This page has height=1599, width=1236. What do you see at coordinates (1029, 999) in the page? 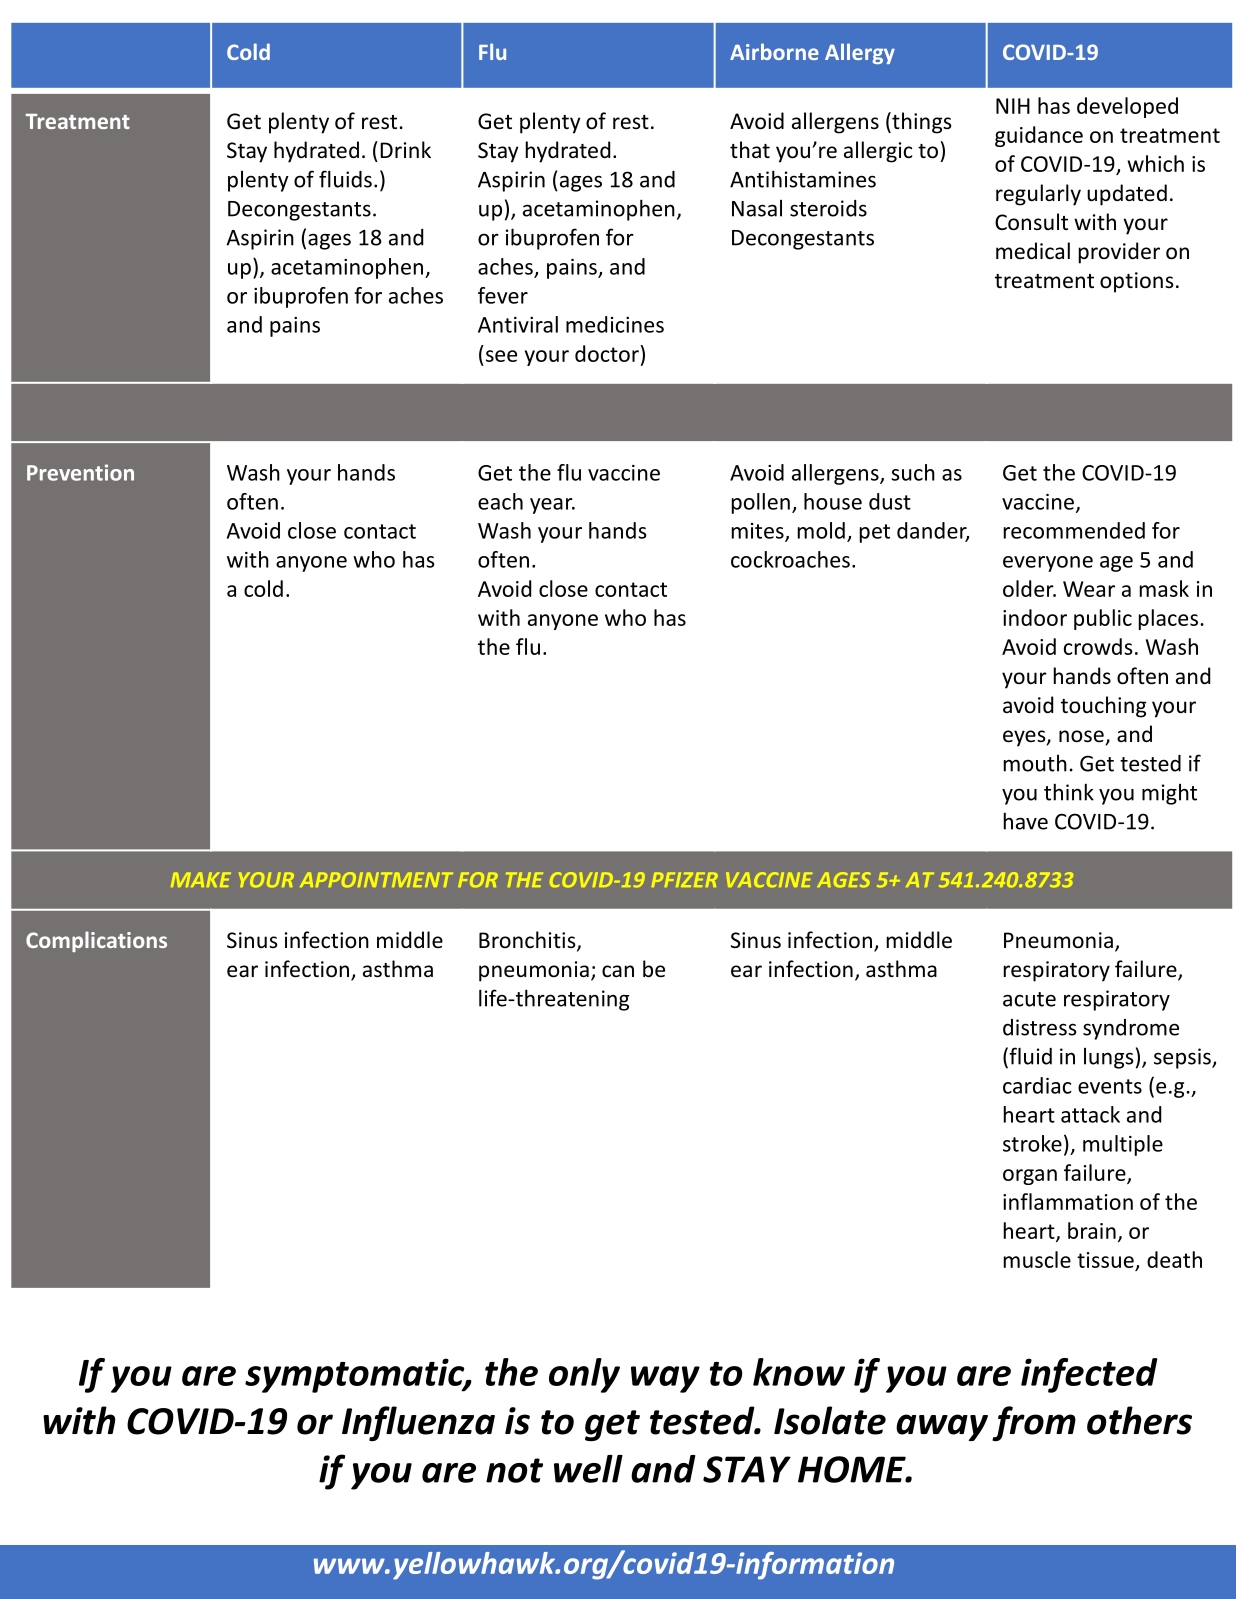
I see `acute` at bounding box center [1029, 999].
